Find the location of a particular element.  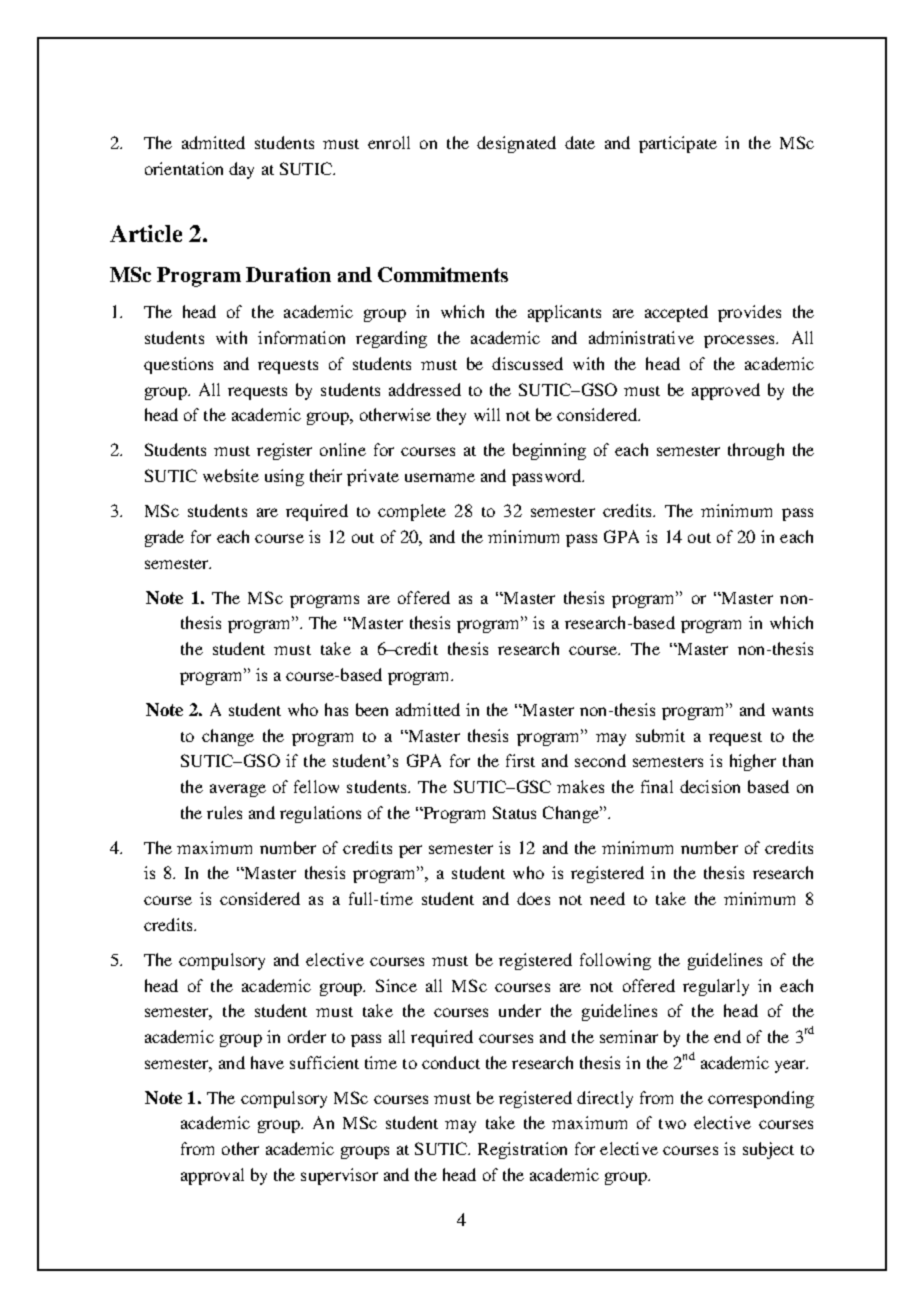

approval is located at coordinates (212, 1176).
